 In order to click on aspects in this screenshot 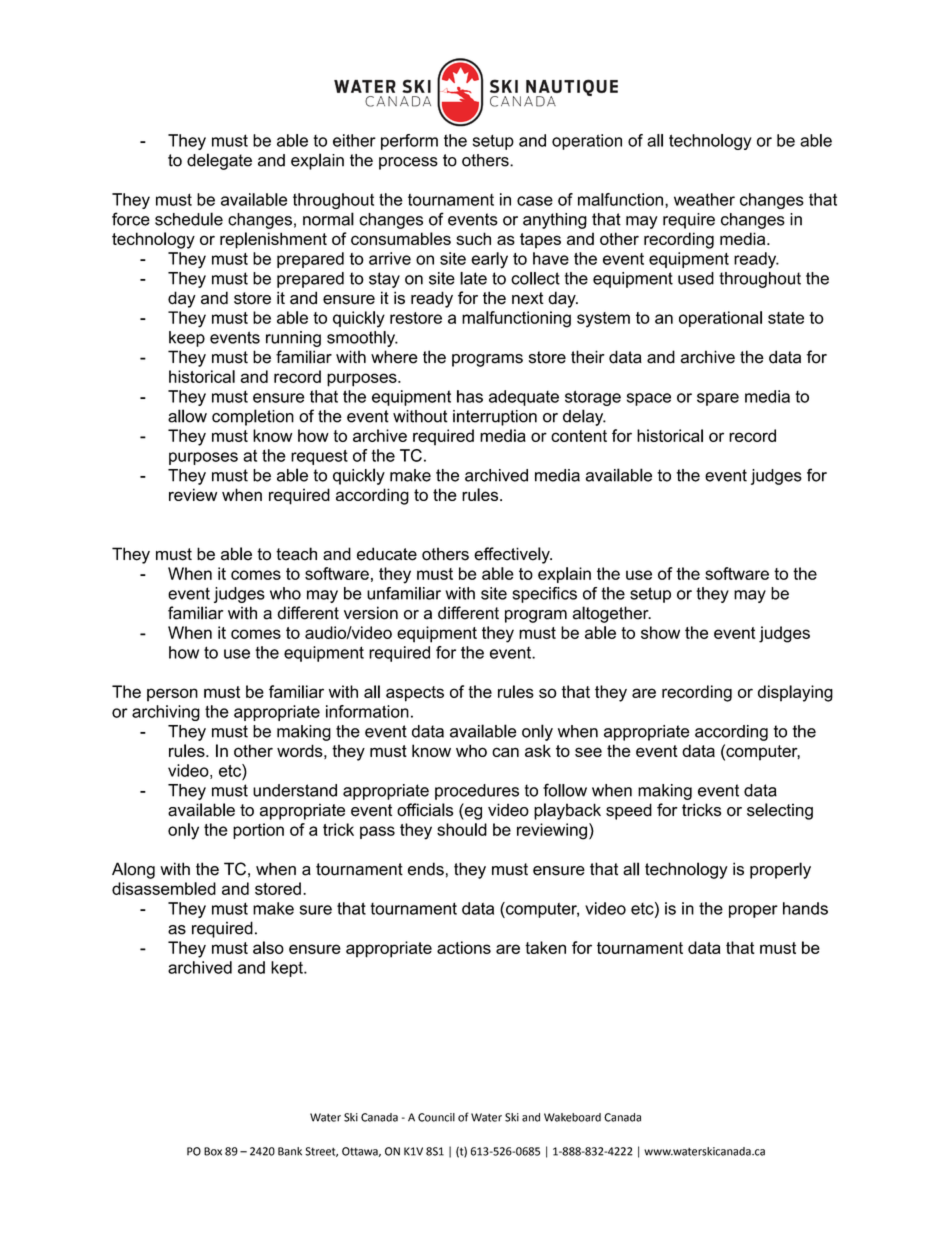, I will do `click(415, 694)`.
